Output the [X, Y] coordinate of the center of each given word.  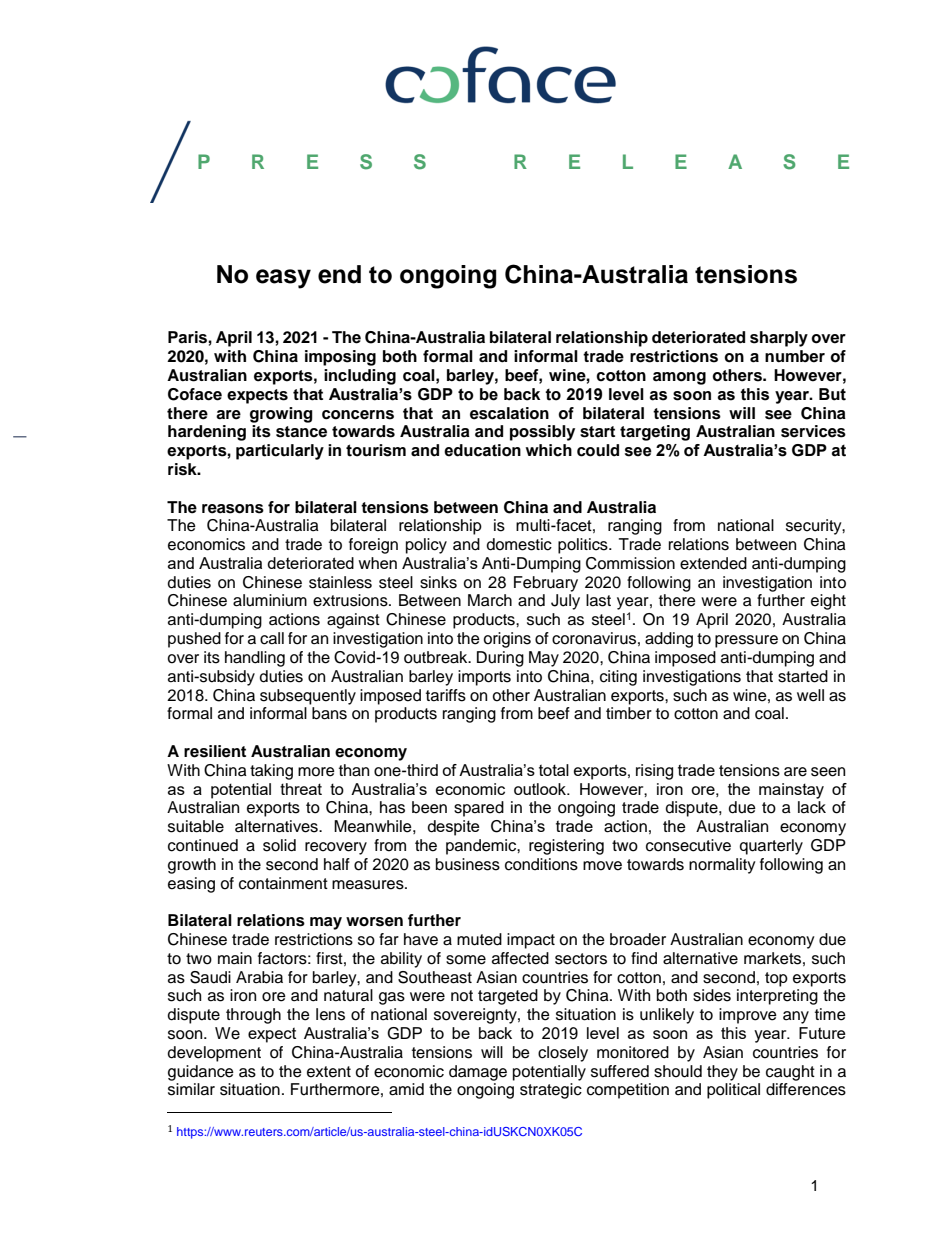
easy [283, 279]
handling [255, 659]
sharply [779, 339]
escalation [509, 413]
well [810, 695]
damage [478, 1073]
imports [484, 678]
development [214, 1054]
